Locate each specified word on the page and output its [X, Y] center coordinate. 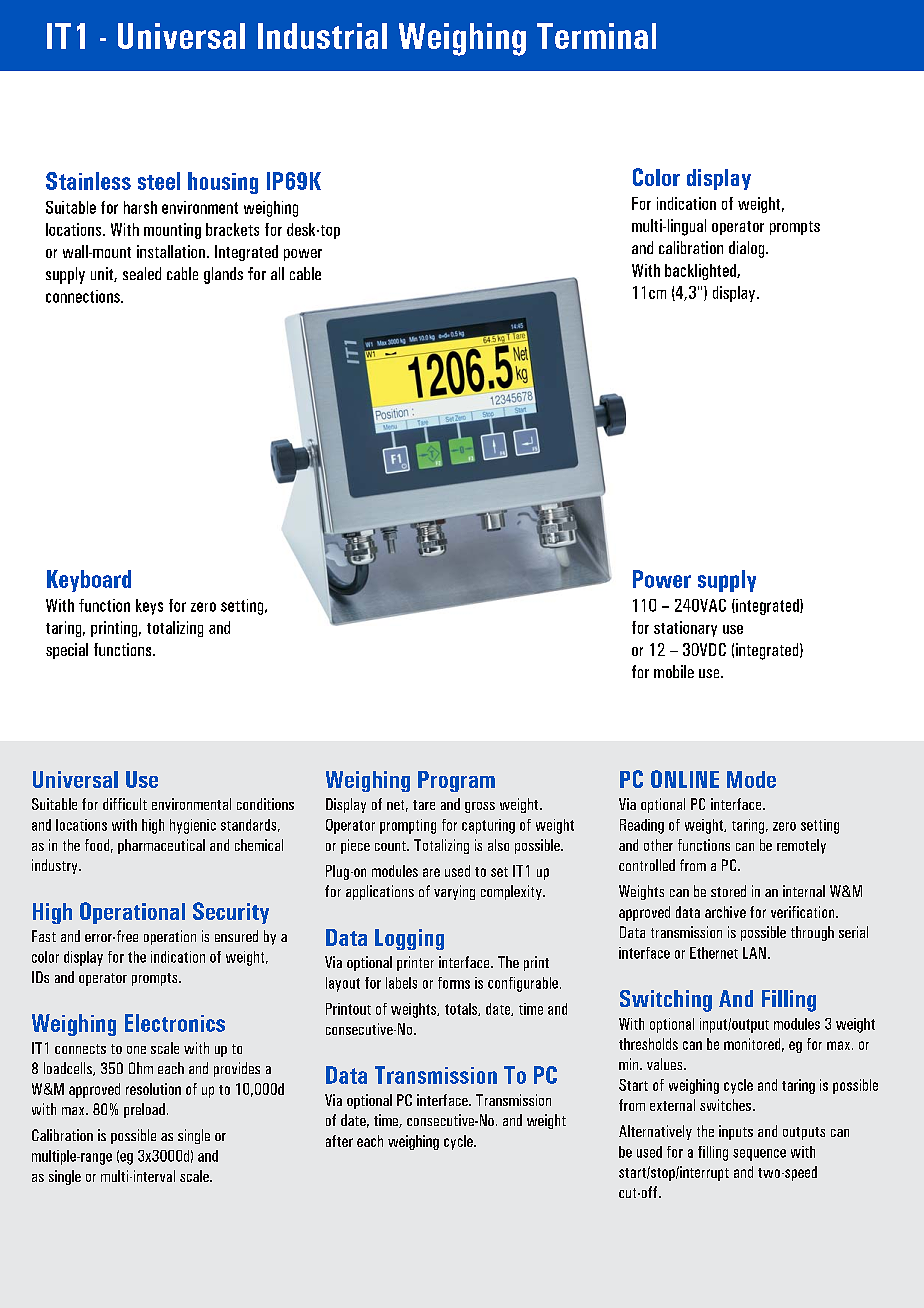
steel [159, 181]
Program [456, 781]
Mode [751, 779]
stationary [685, 629]
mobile [674, 671]
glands [223, 275]
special [67, 651]
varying [454, 892]
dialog [748, 249]
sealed [142, 273]
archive [725, 912]
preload [144, 1110]
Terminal [596, 36]
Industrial [322, 36]
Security [231, 913]
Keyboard [89, 581]
